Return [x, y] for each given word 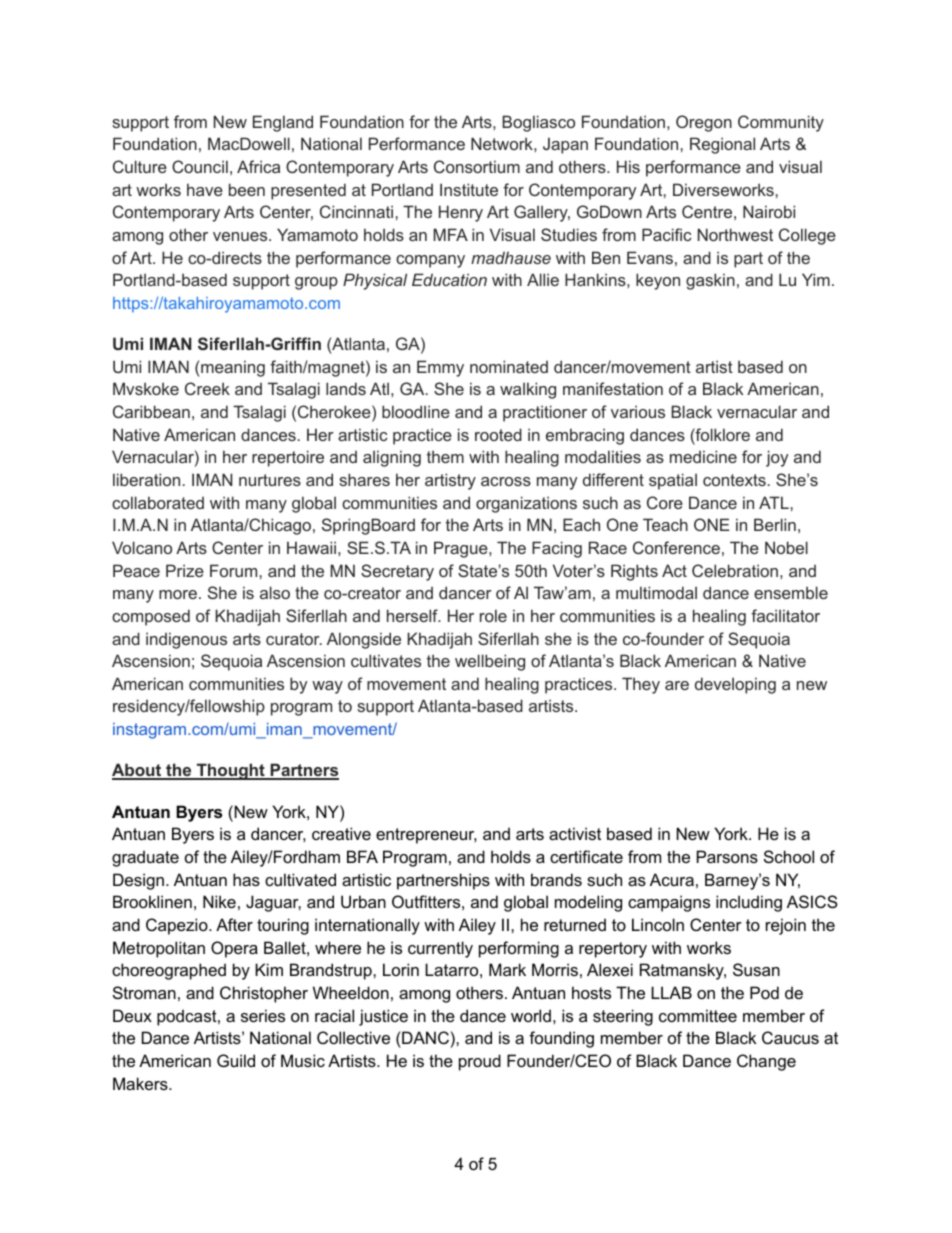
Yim [816, 279]
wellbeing [490, 662]
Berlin [775, 524]
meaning [232, 368]
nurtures [270, 480]
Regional [722, 145]
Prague [462, 549]
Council [200, 166]
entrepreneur [426, 836]
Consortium [477, 166]
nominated [509, 366]
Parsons [727, 856]
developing [735, 685]
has [246, 879]
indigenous [186, 640]
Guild [236, 1060]
